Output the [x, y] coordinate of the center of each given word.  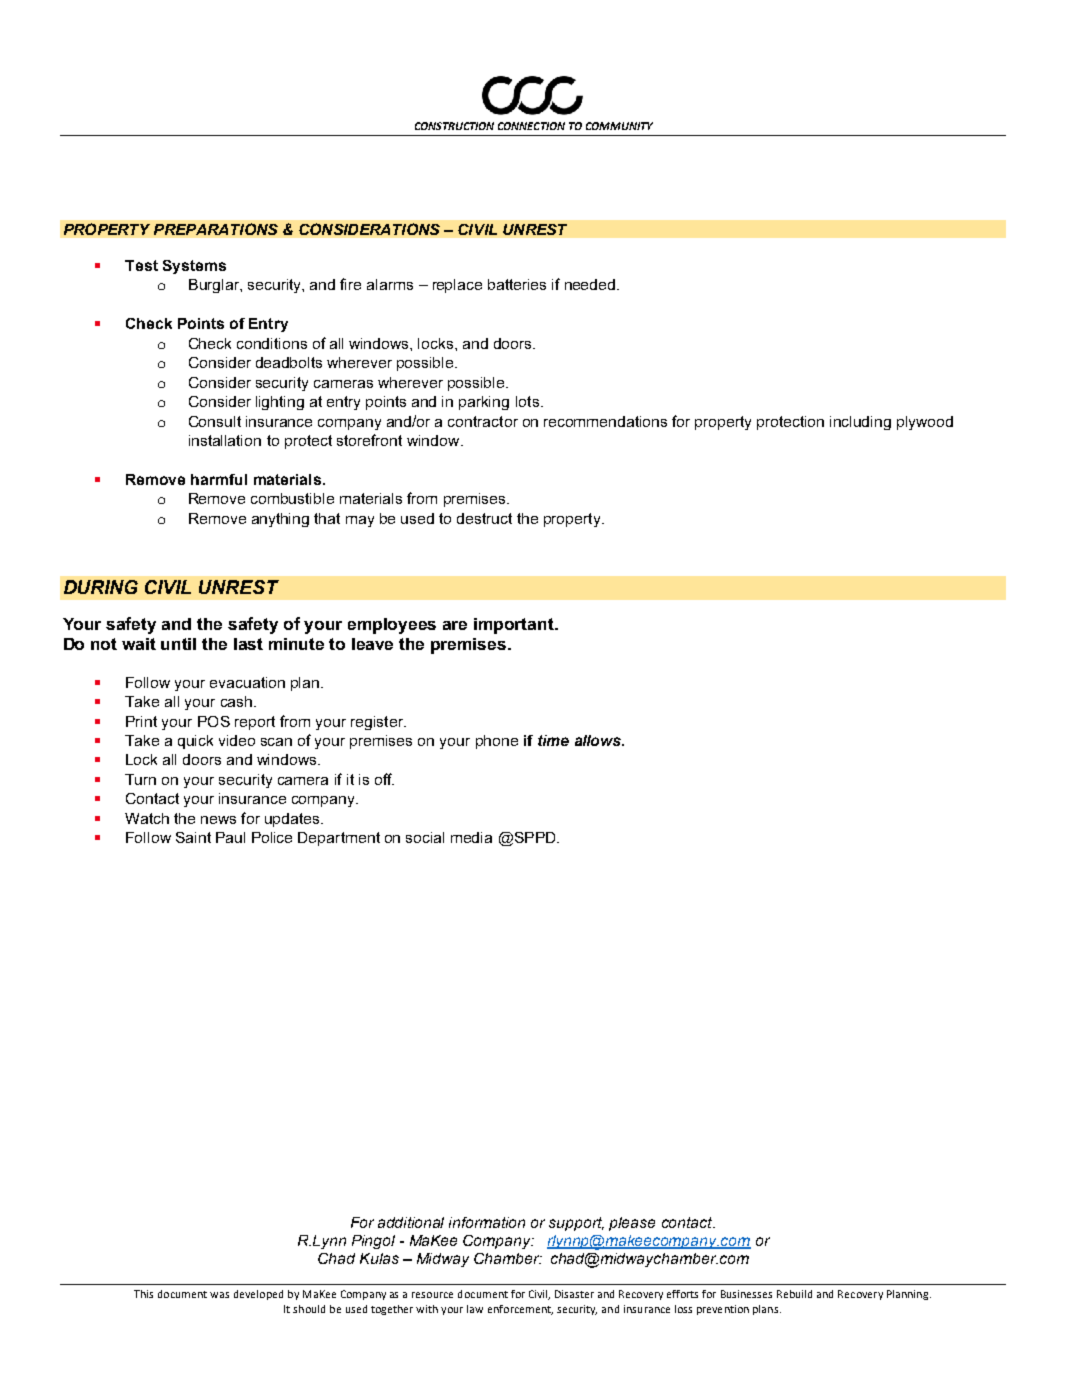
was [219, 1295]
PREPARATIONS [216, 229]
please [632, 1224]
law [475, 1309]
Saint [193, 837]
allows [599, 740]
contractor [483, 421]
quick [195, 742]
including [860, 423]
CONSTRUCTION [454, 126]
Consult [215, 421]
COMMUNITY [619, 126]
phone [497, 742]
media [471, 837]
